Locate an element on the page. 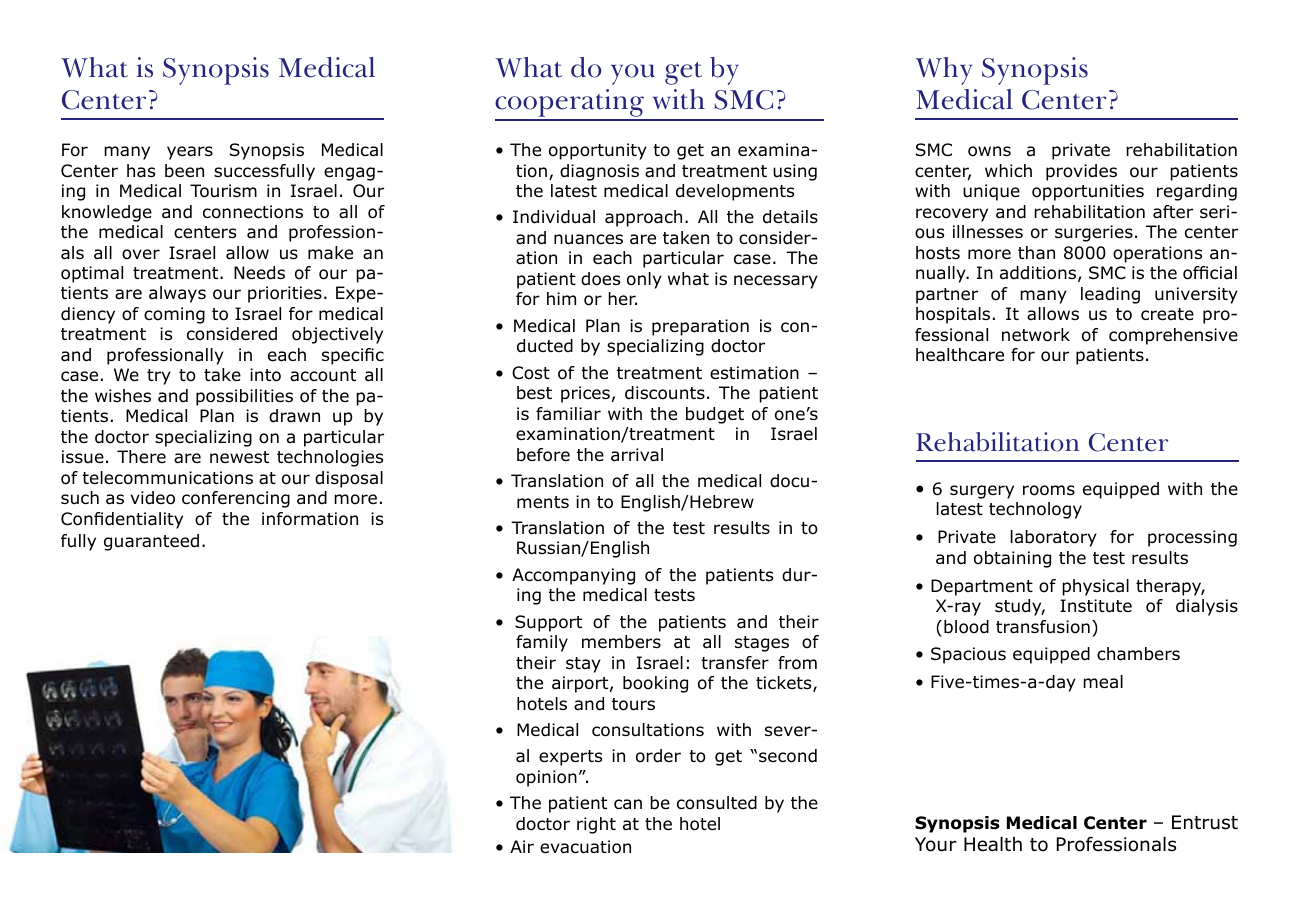  rooms is located at coordinates (1049, 490).
